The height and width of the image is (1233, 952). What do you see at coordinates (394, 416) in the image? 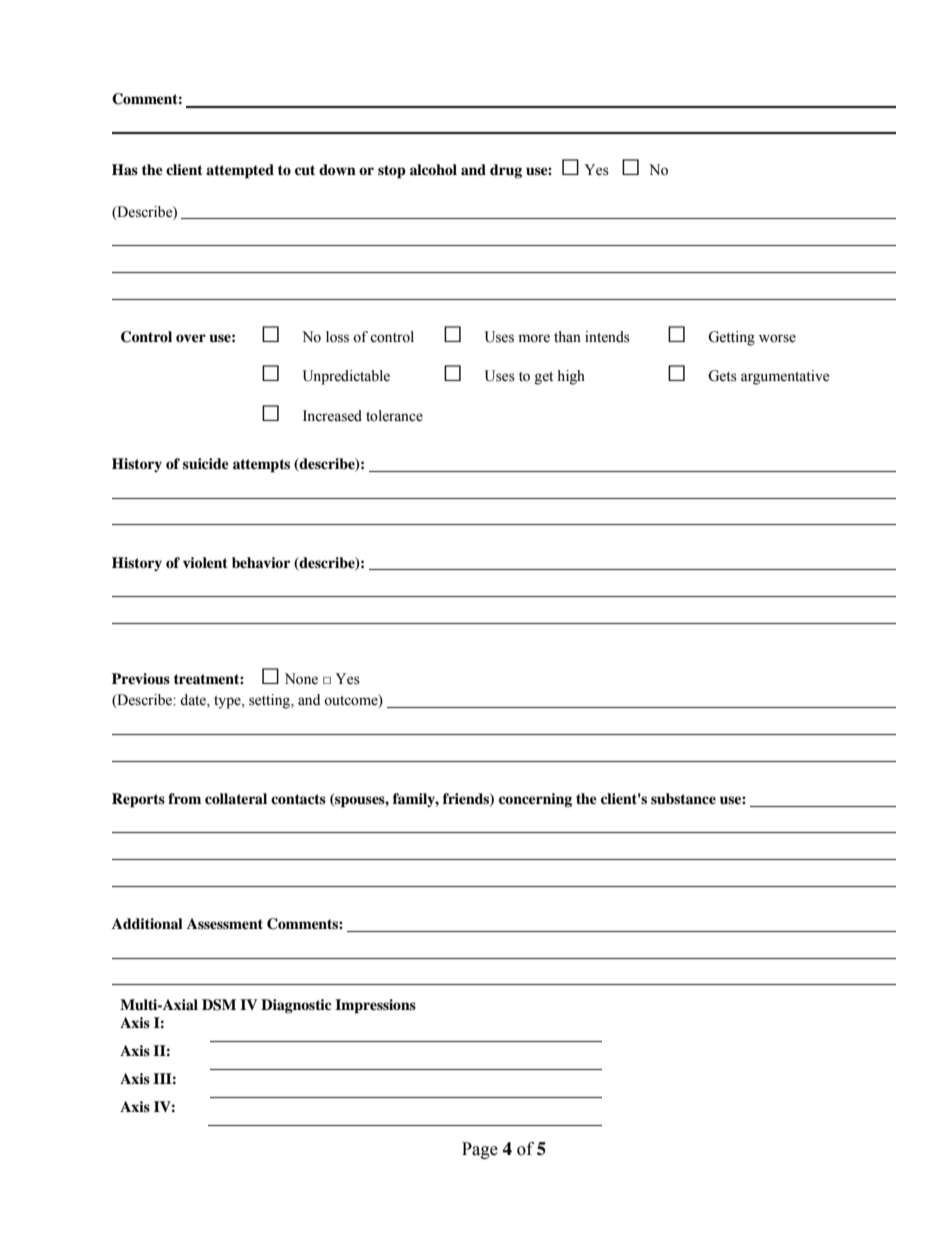
I see `tolerance` at bounding box center [394, 416].
